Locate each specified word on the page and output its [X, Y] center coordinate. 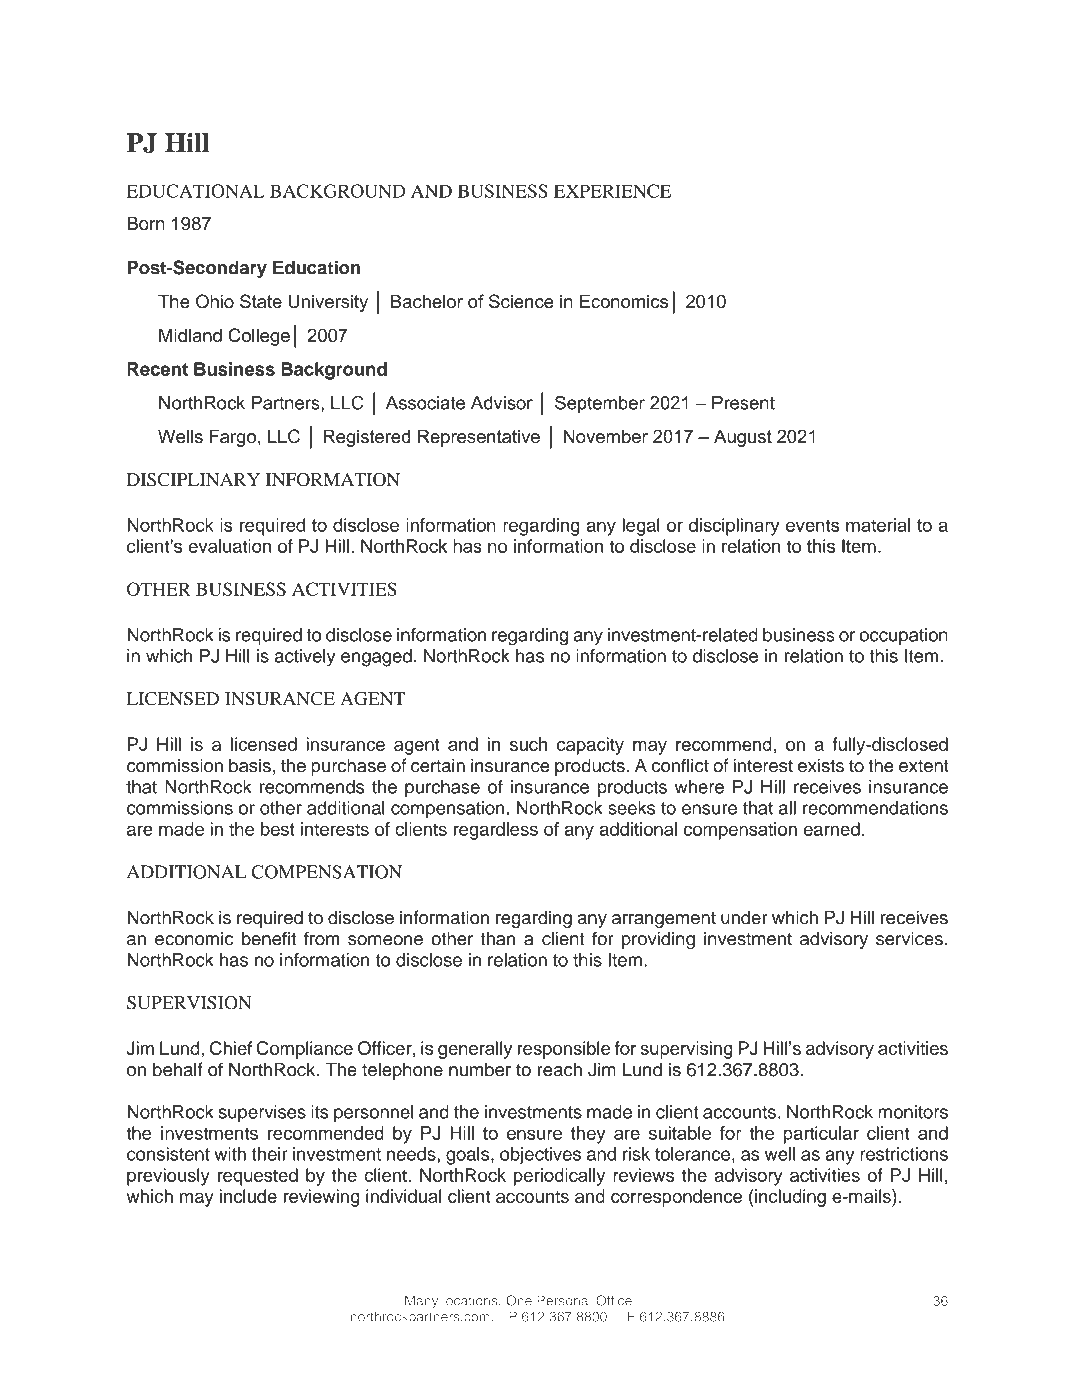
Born [146, 223]
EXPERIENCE [612, 191]
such [528, 744]
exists [821, 765]
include [248, 1196]
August [743, 438]
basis [250, 765]
